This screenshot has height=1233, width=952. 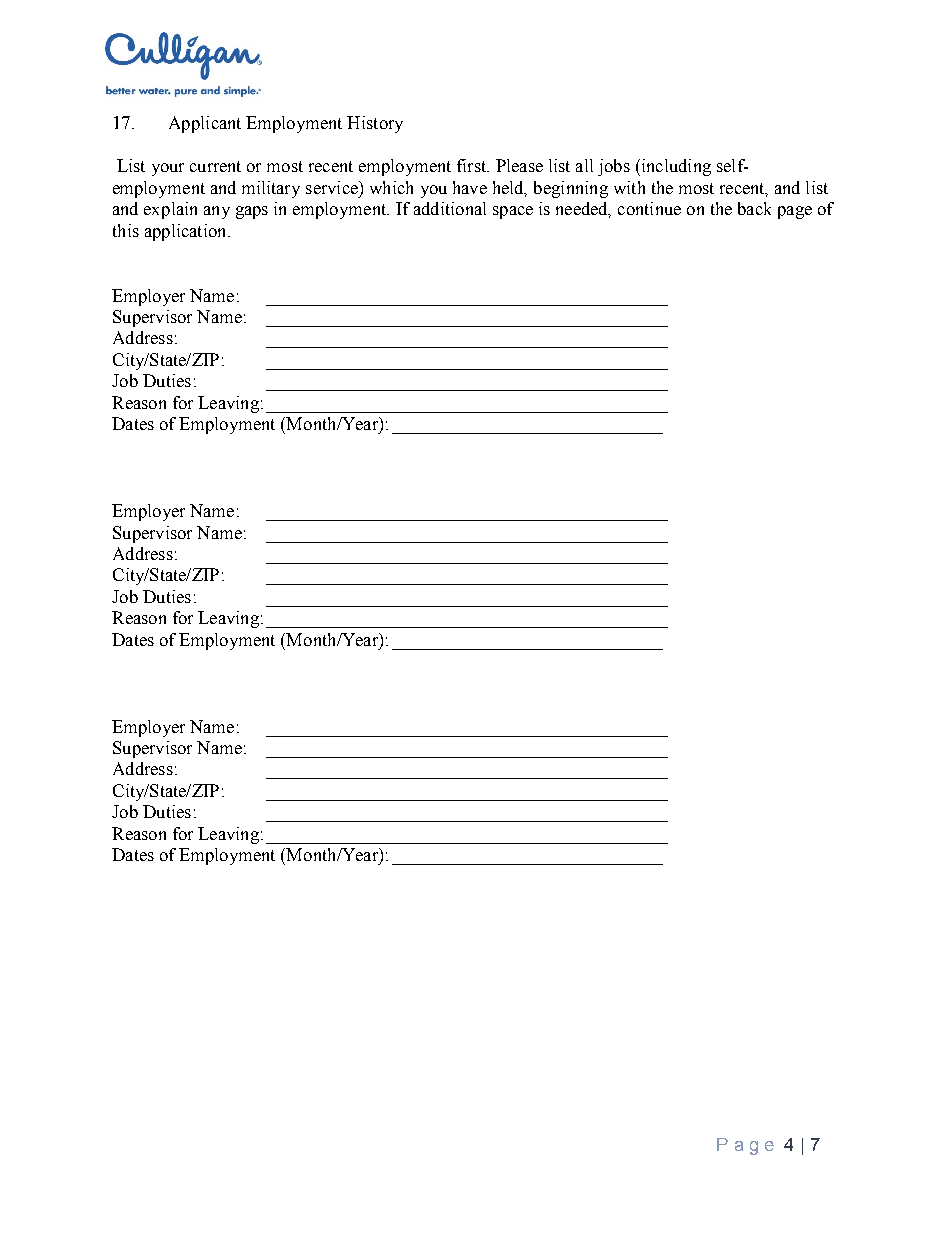 I want to click on including, so click(x=675, y=167).
